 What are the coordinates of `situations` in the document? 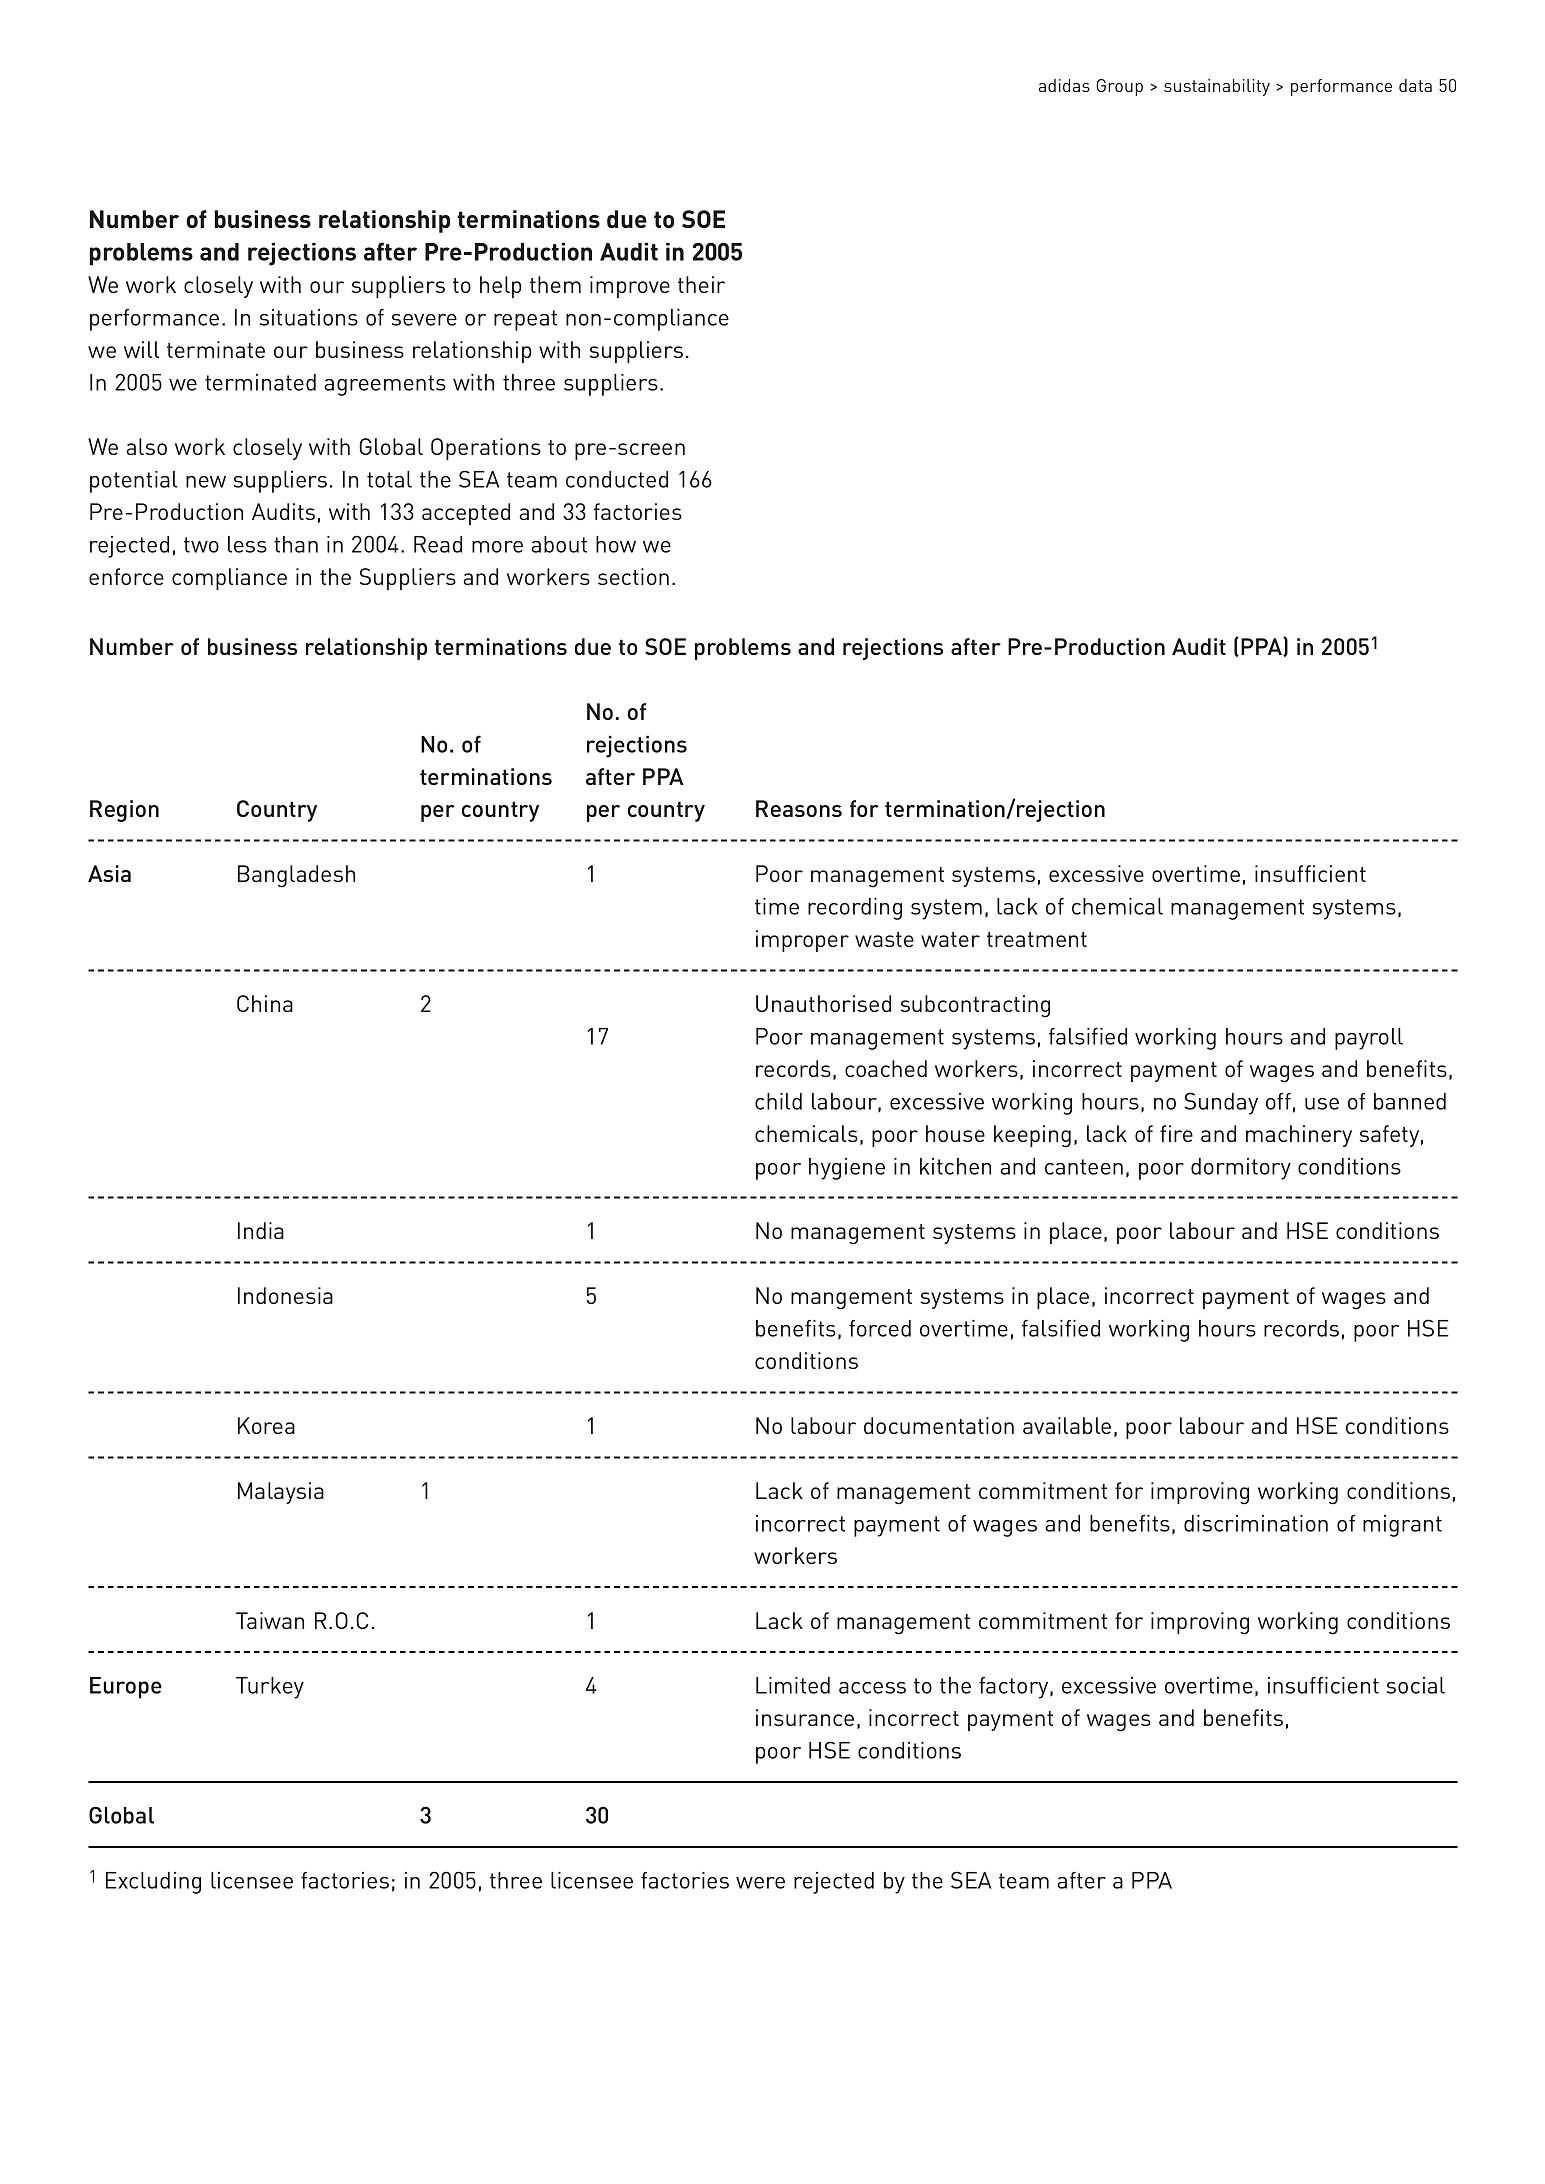 It's located at (309, 317).
